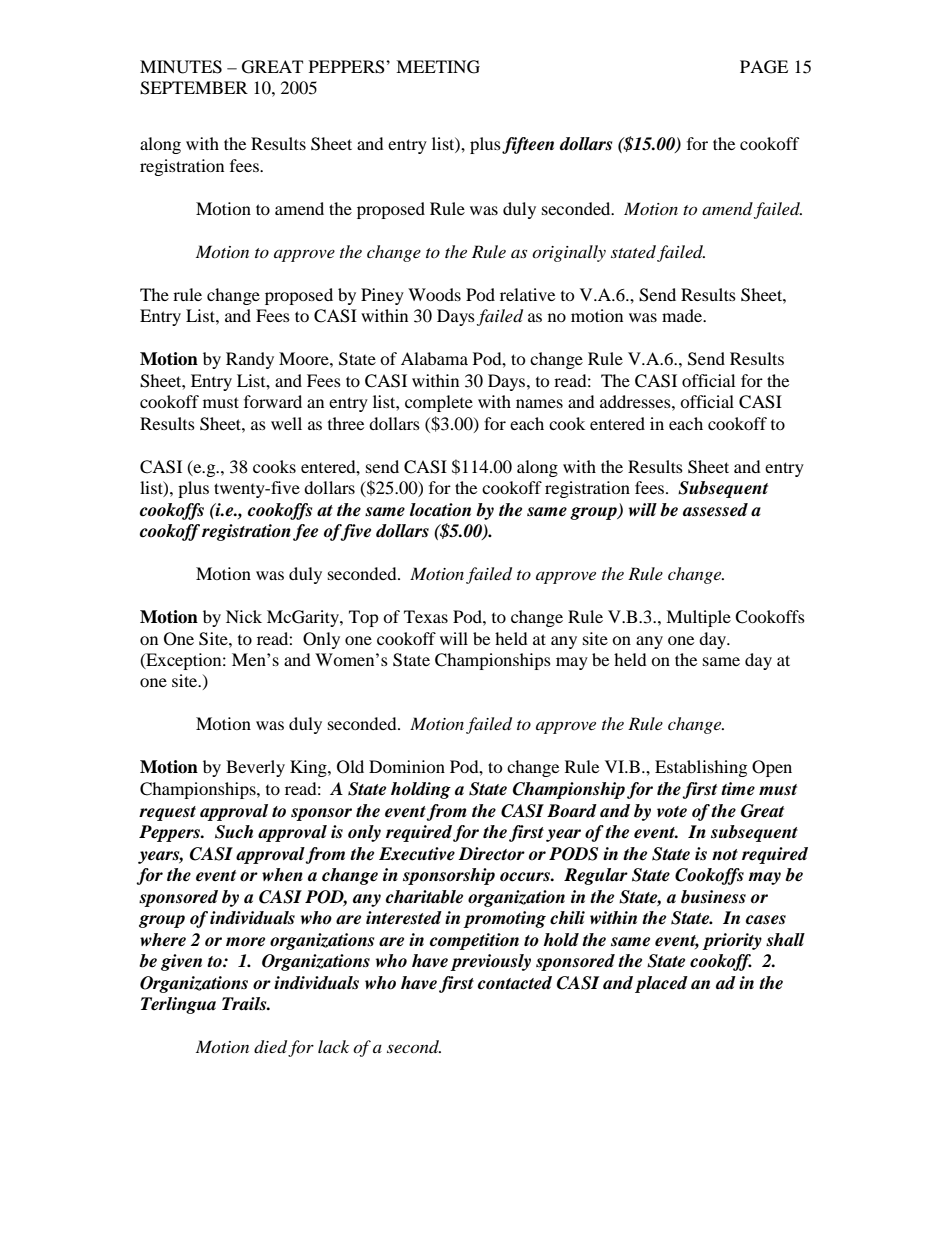  What do you see at coordinates (244, 616) in the image?
I see `Nick` at bounding box center [244, 616].
